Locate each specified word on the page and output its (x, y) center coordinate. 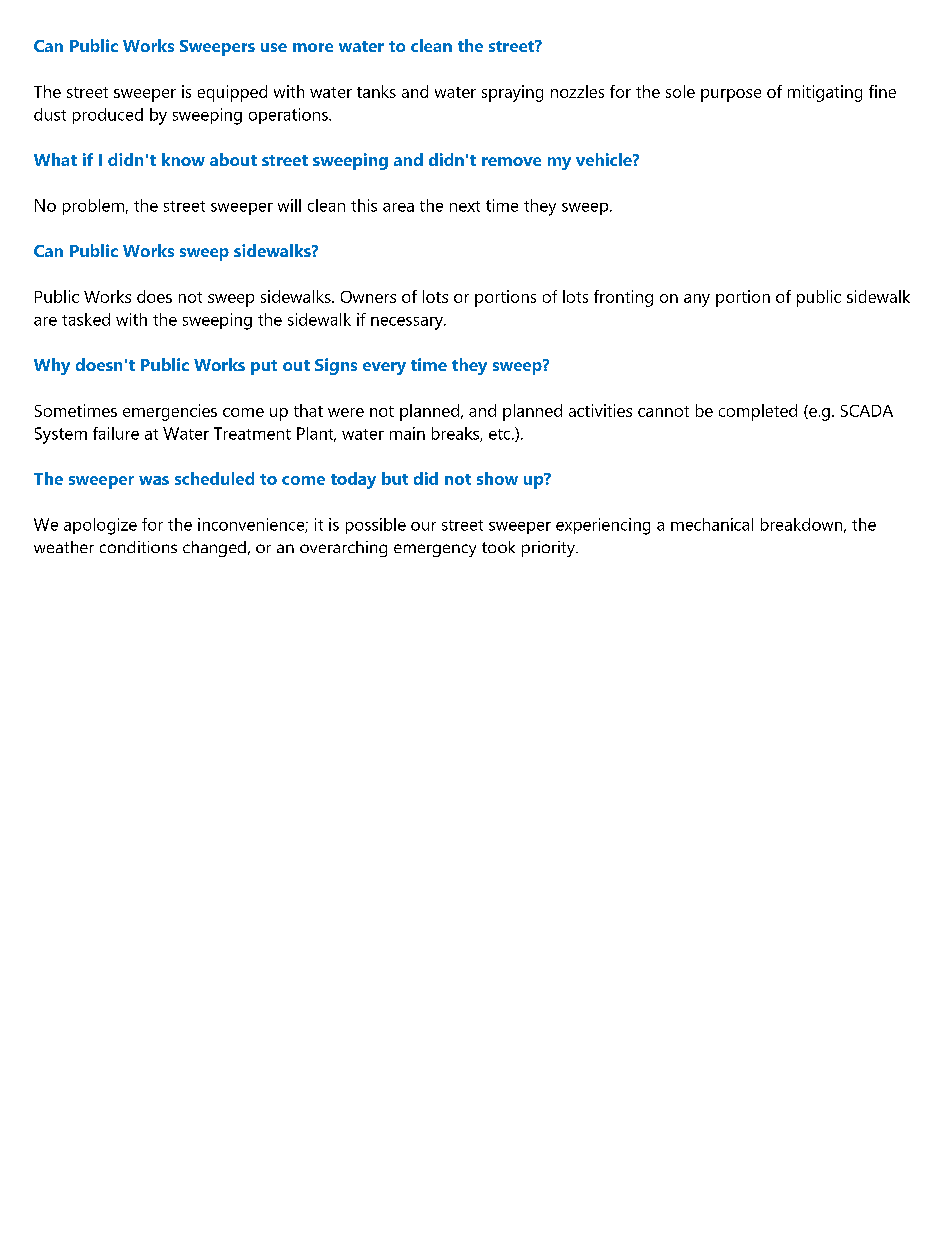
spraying (512, 93)
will (289, 205)
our (423, 526)
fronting (623, 298)
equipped (232, 93)
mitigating (825, 93)
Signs (336, 366)
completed (758, 412)
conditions (138, 547)
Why (52, 366)
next (465, 206)
